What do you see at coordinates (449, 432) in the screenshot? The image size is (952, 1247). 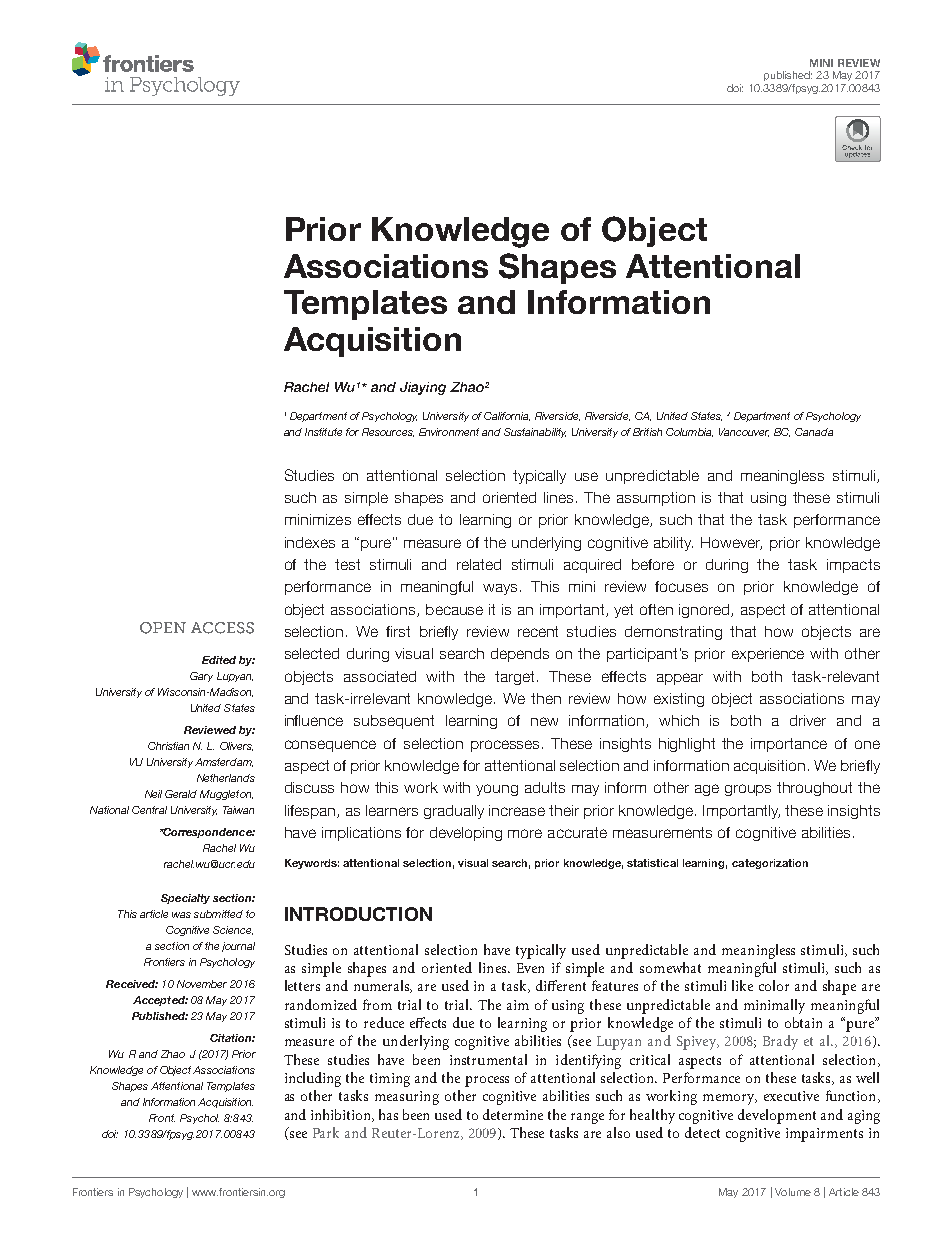 I see `Environment` at bounding box center [449, 432].
